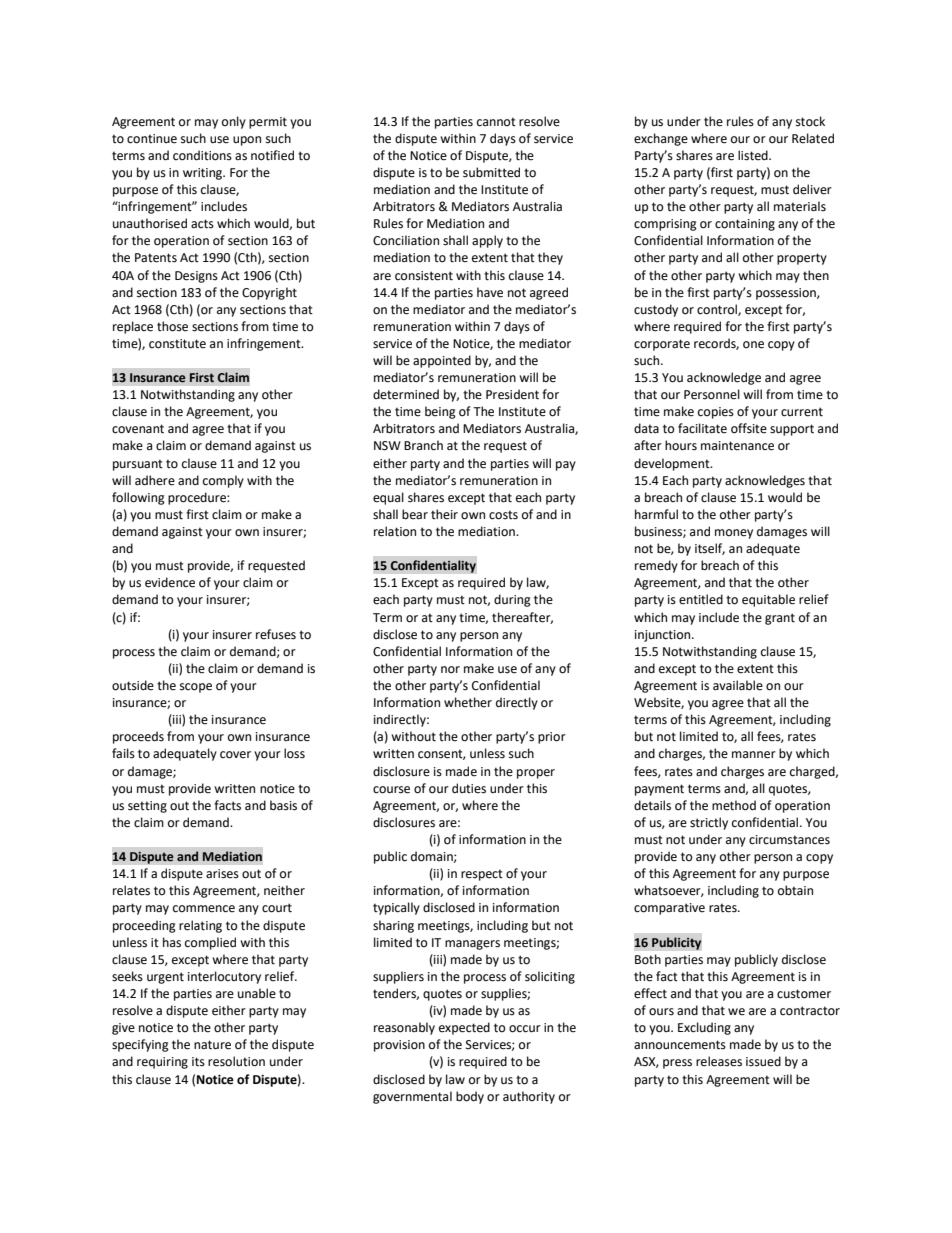 Image resolution: width=952 pixels, height=1233 pixels. I want to click on arises, so click(222, 874).
